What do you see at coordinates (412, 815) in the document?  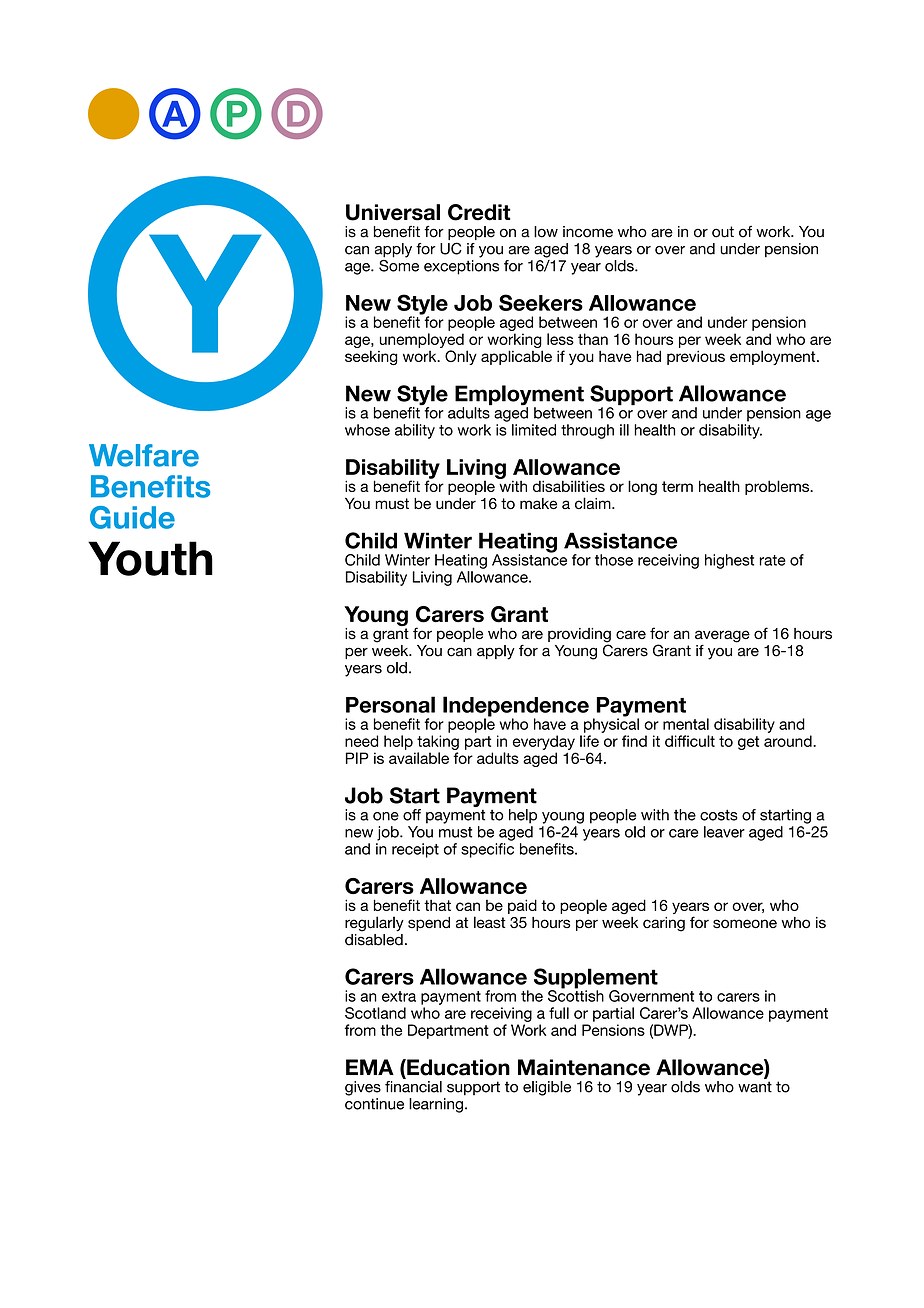 I see `off` at bounding box center [412, 815].
